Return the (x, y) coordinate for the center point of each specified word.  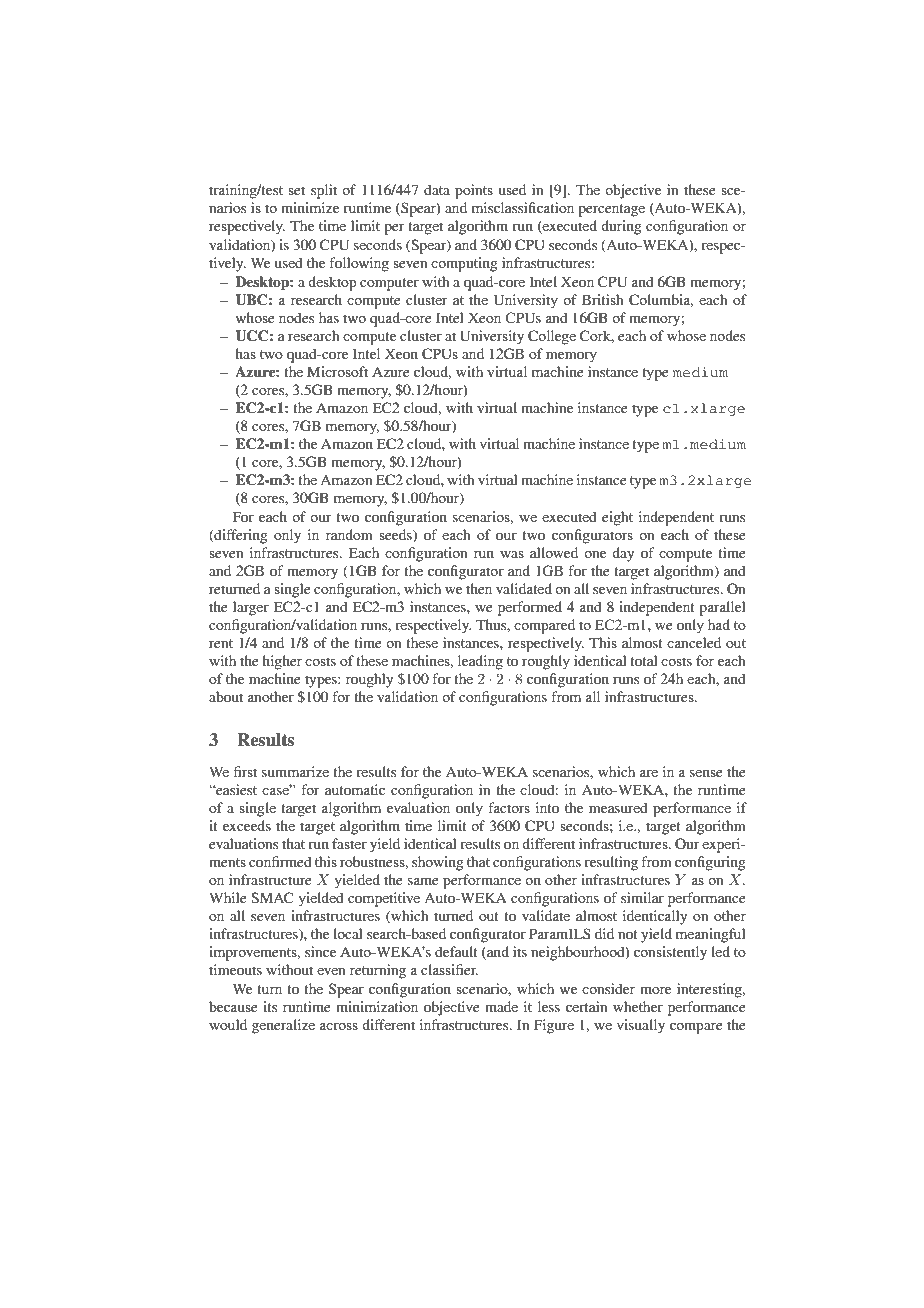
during (621, 227)
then (479, 588)
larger (251, 608)
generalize (283, 1026)
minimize (310, 207)
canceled (694, 642)
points (474, 191)
